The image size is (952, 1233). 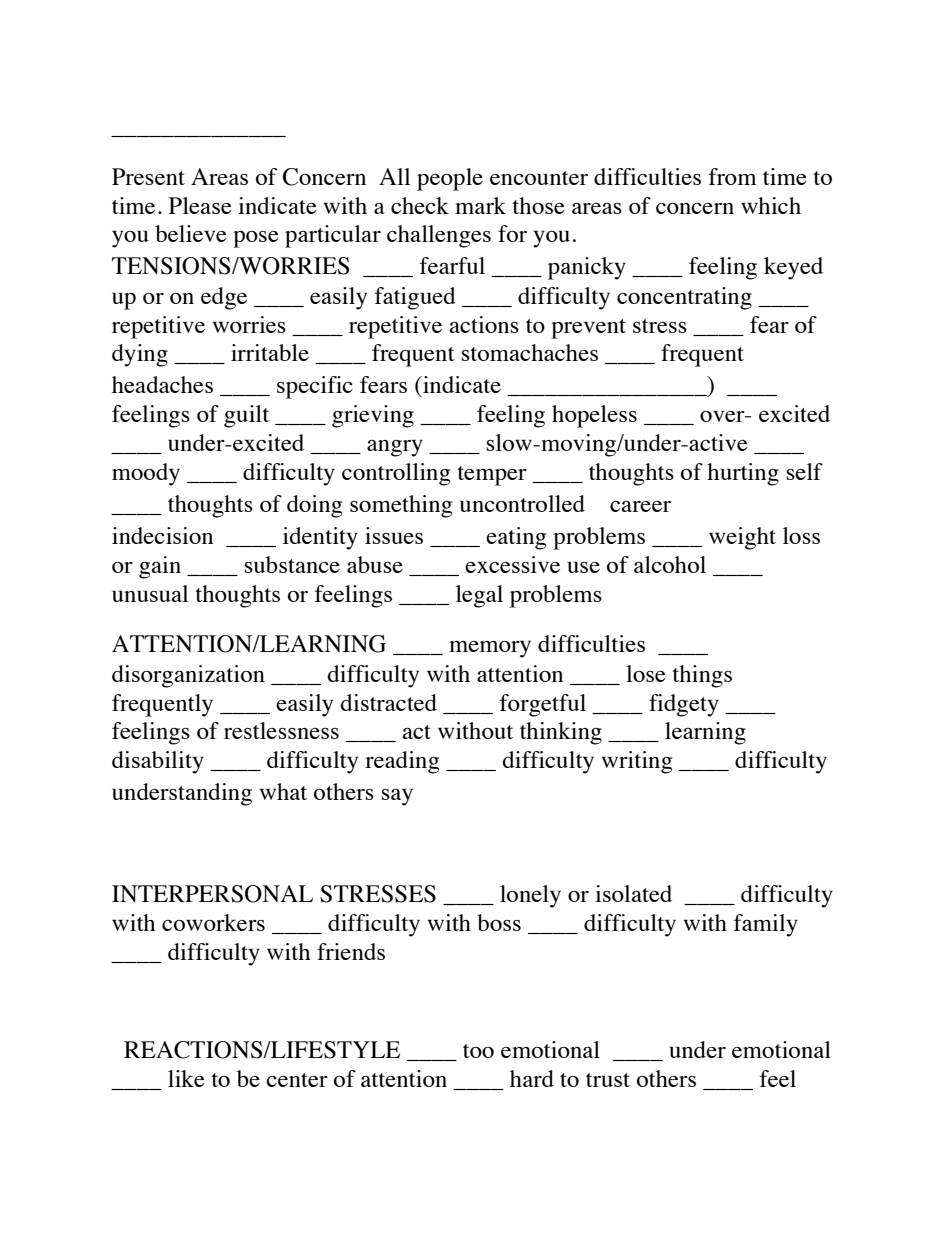 I want to click on too, so click(x=478, y=1051).
